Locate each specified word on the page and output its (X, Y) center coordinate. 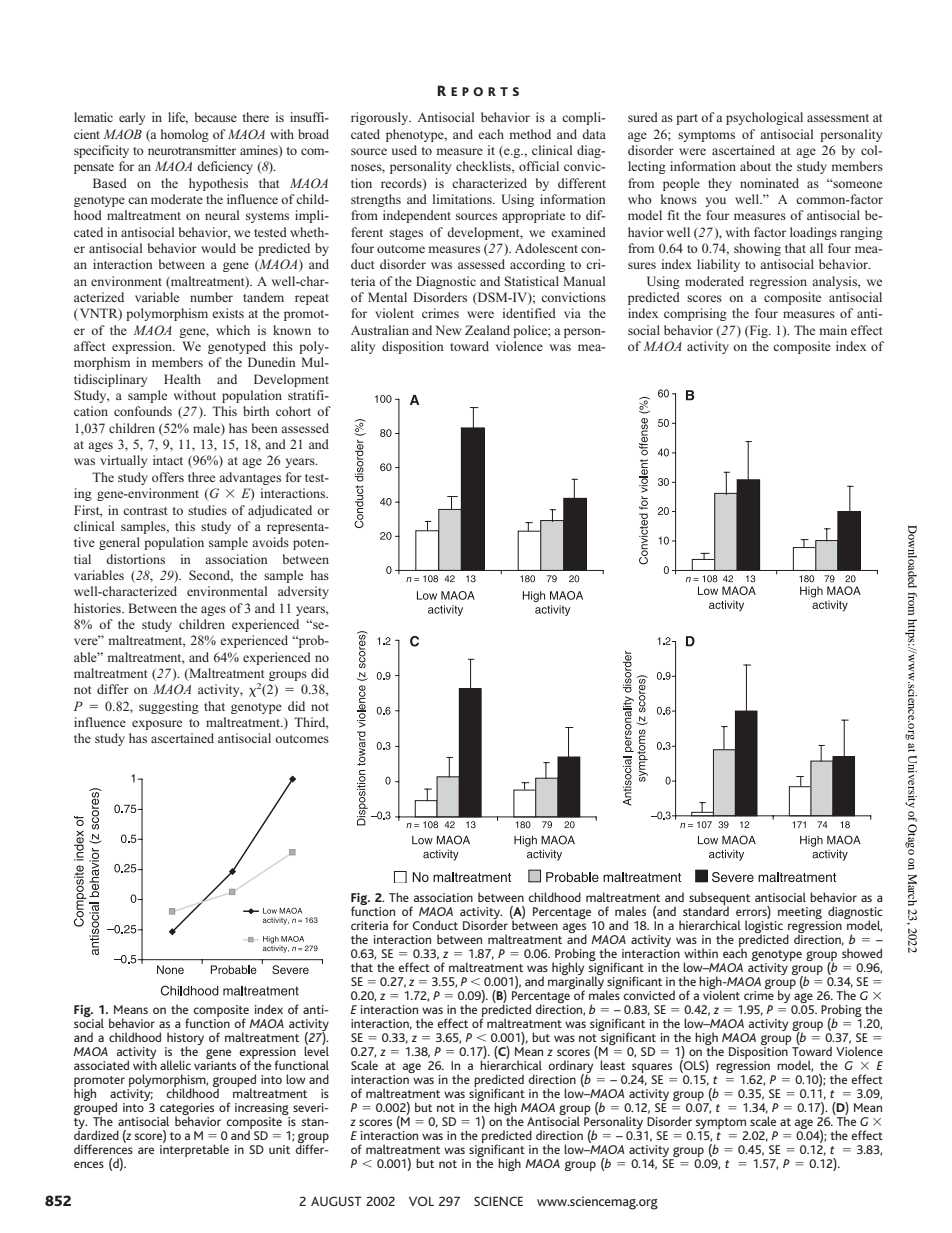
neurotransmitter (192, 150)
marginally (577, 983)
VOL (421, 1201)
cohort (293, 411)
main (833, 330)
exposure (157, 725)
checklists (484, 167)
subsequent (719, 900)
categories (186, 1110)
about (755, 166)
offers (168, 477)
